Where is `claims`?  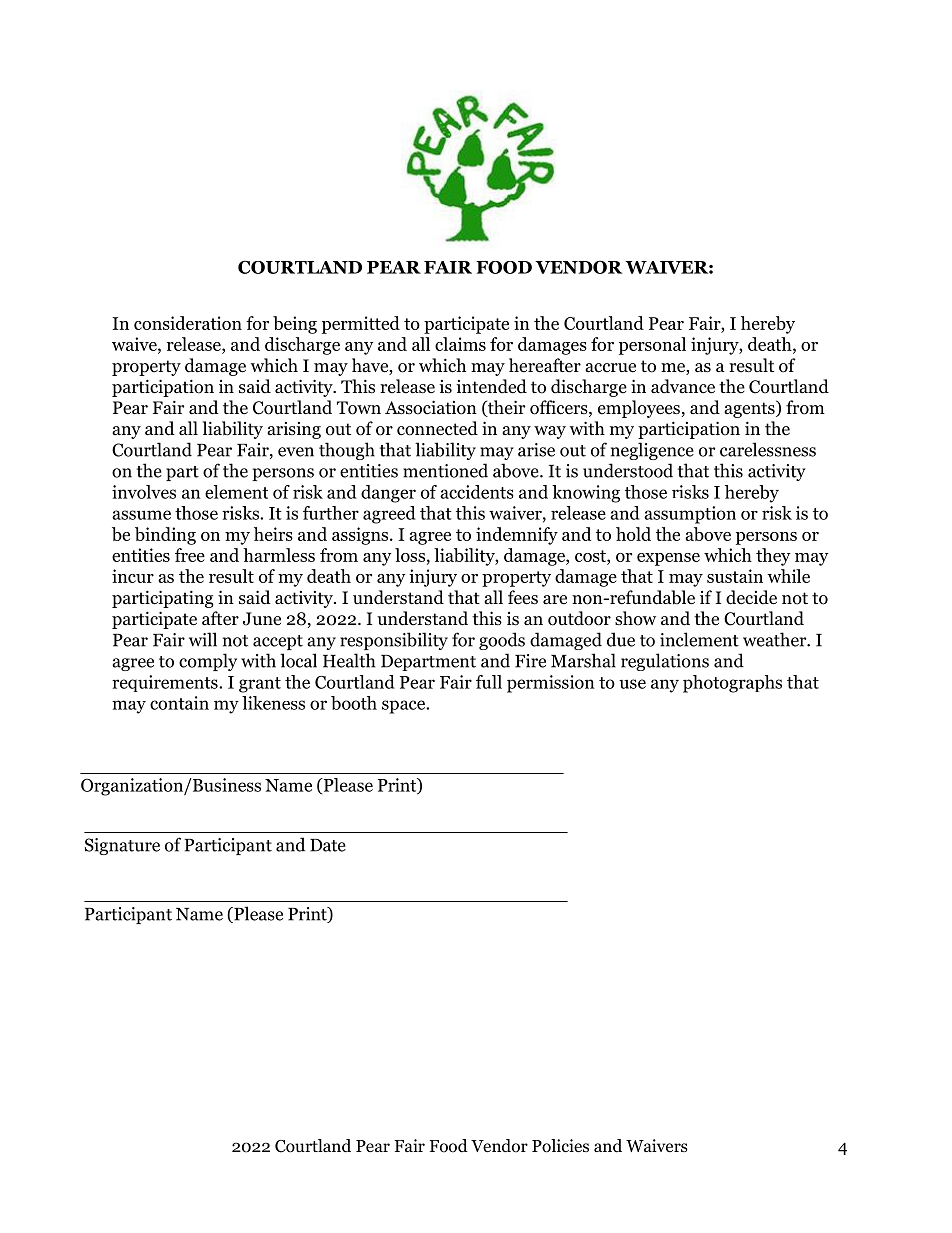 claims is located at coordinates (460, 344).
